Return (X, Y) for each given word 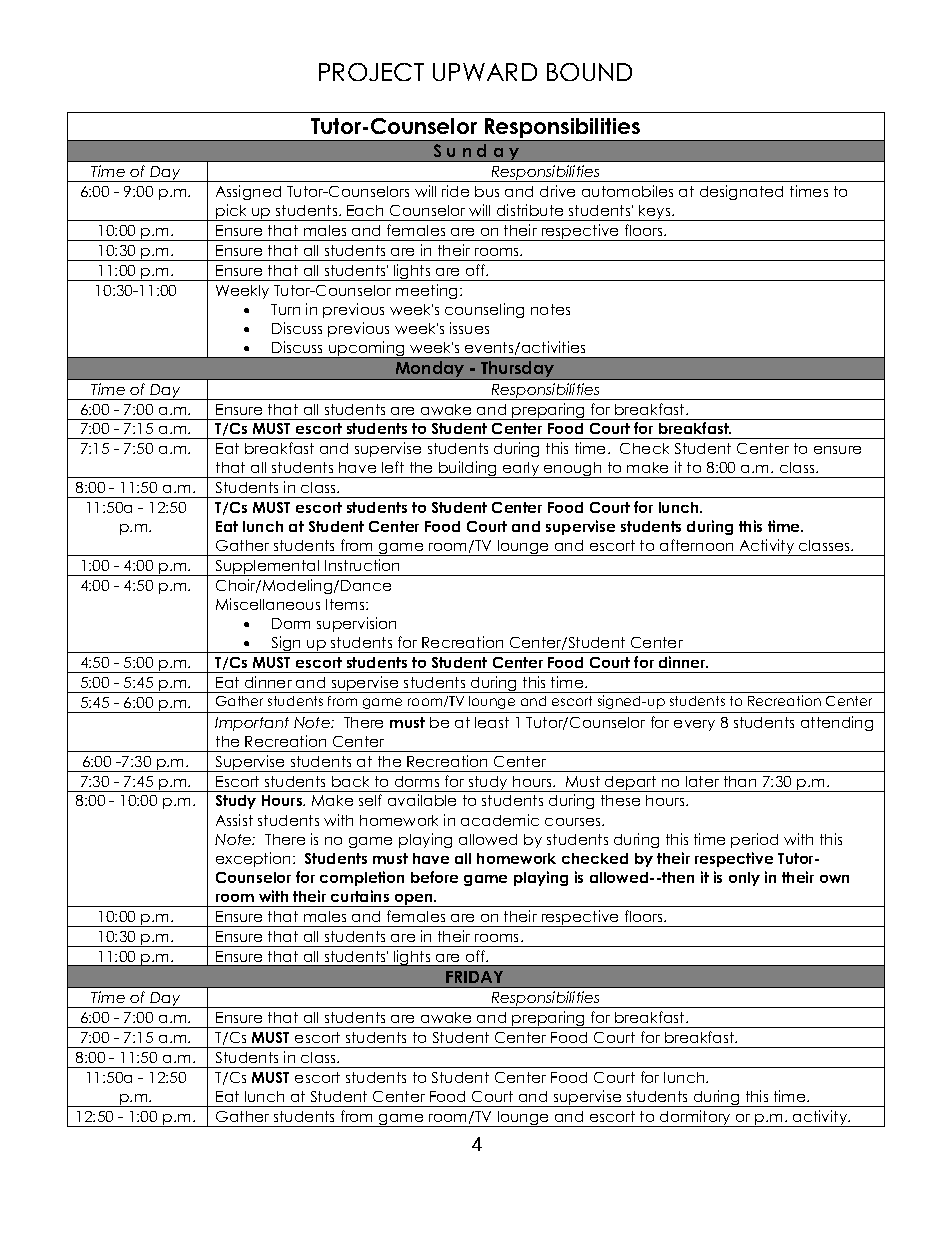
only (744, 879)
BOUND (589, 72)
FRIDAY (474, 977)
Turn (285, 309)
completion (362, 878)
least (492, 722)
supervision (356, 624)
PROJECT (371, 72)
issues (469, 328)
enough (573, 470)
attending (837, 723)
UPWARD (485, 72)
